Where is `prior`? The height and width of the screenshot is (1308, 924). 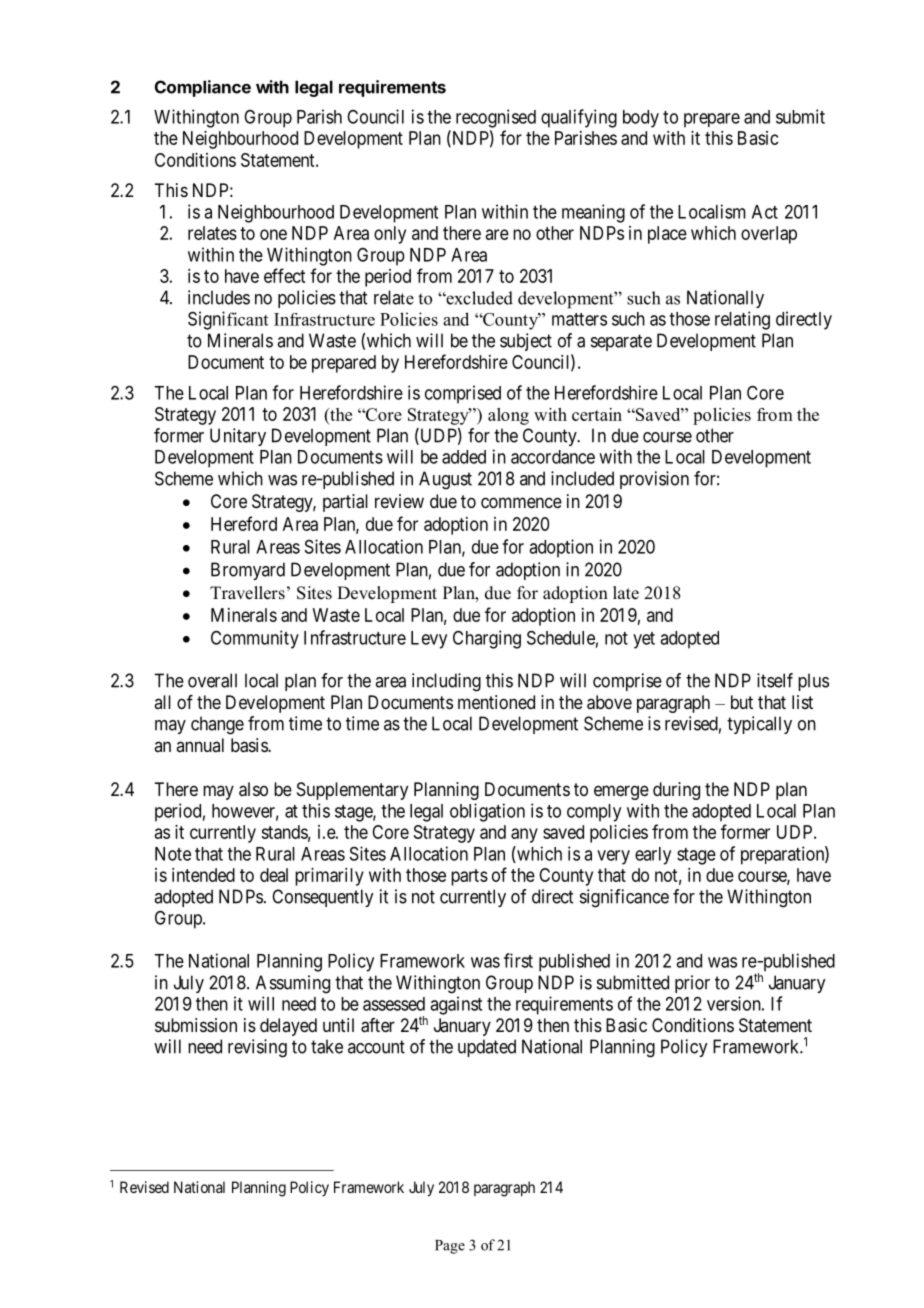
prior is located at coordinates (692, 984).
